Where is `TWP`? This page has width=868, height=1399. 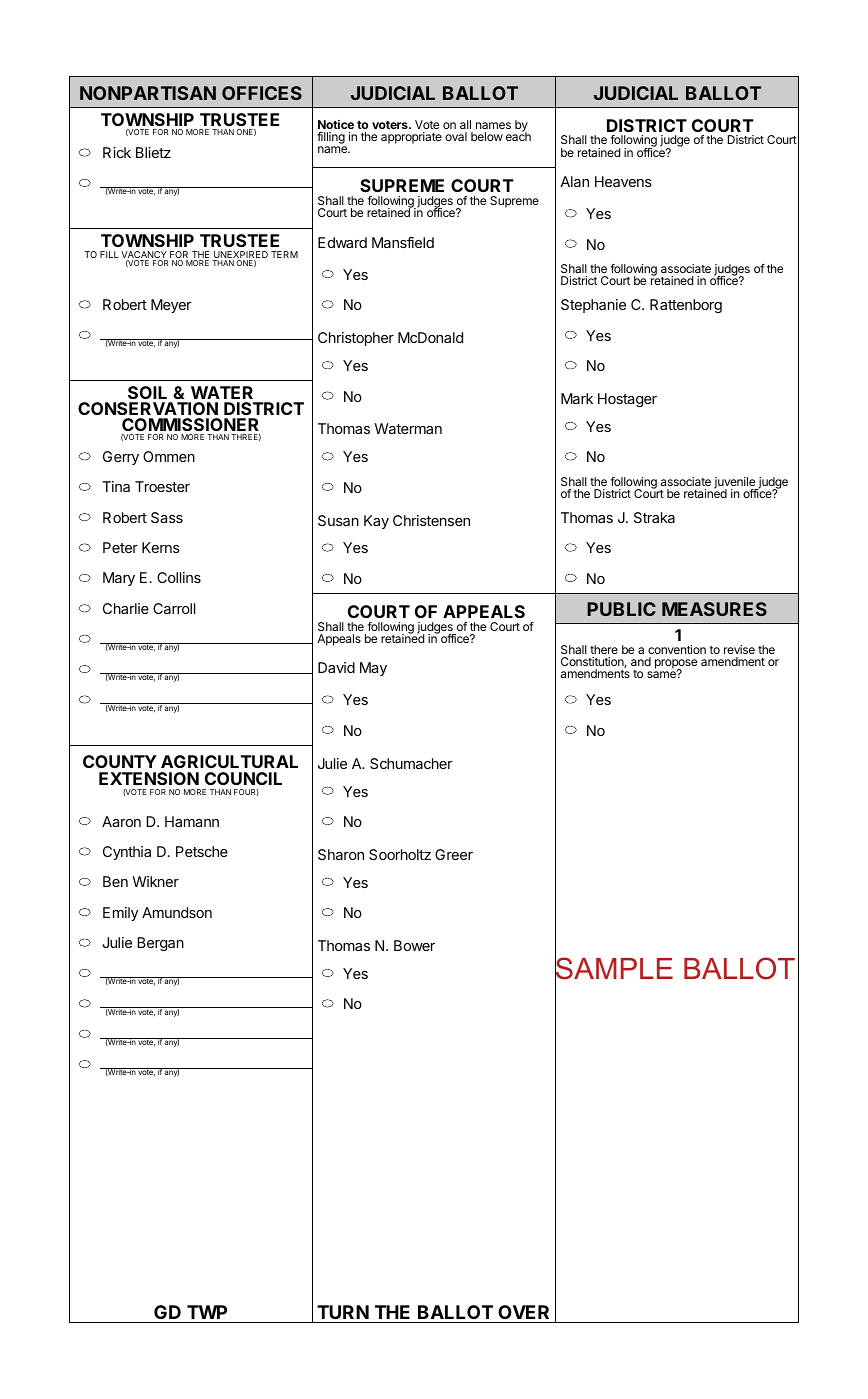
TWP is located at coordinates (207, 1312).
